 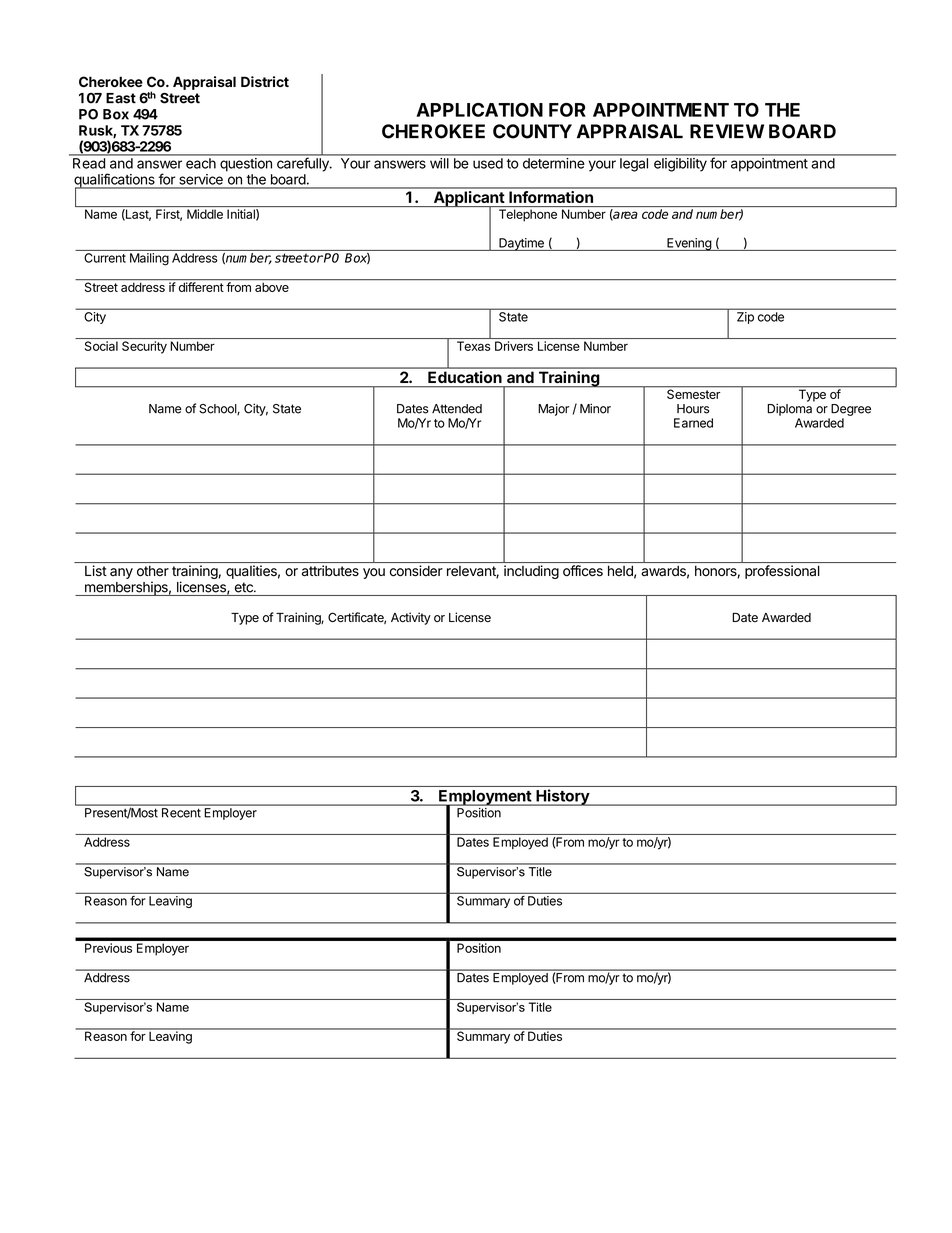 What do you see at coordinates (181, 813) in the page?
I see `Recent` at bounding box center [181, 813].
